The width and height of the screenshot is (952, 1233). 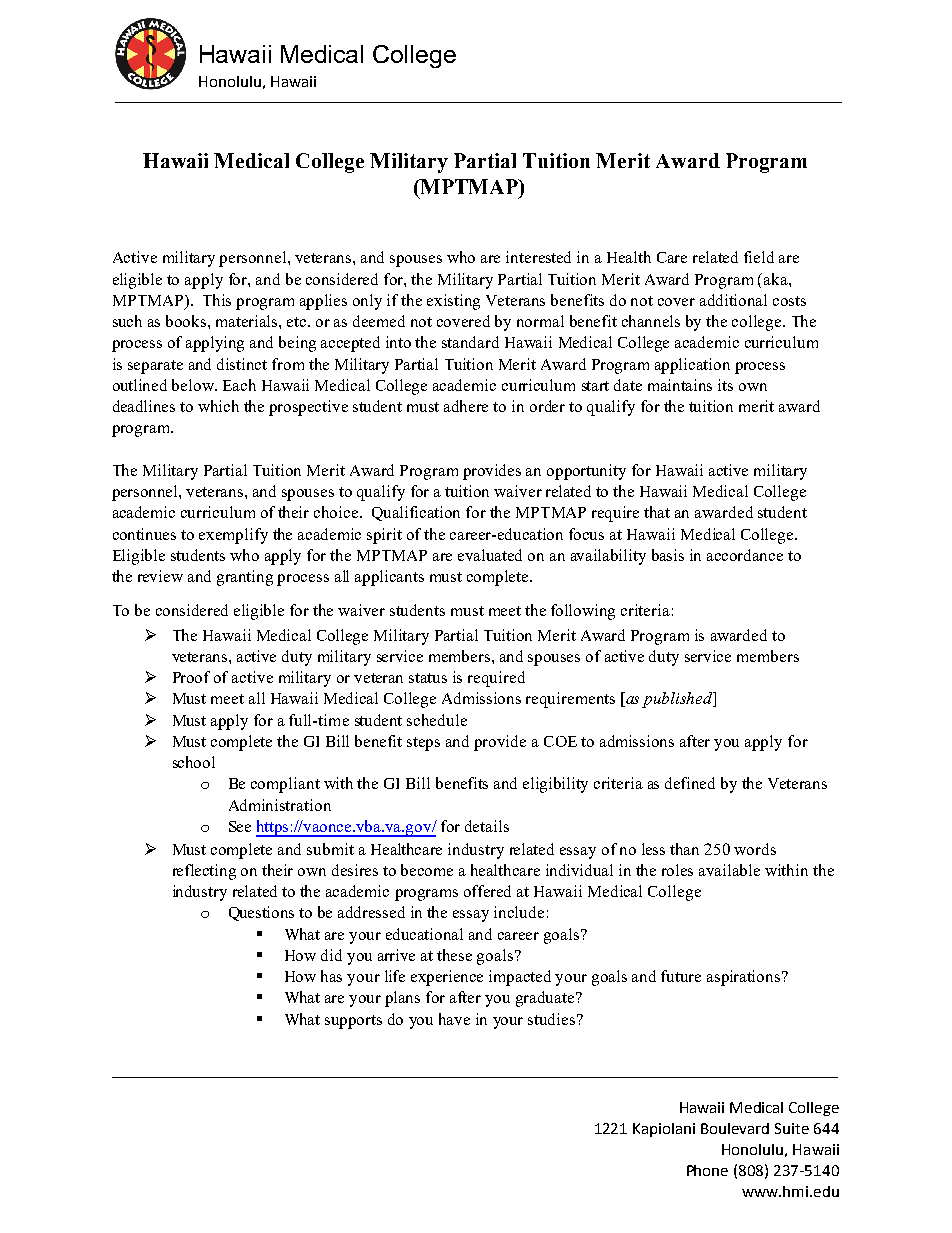 I want to click on supports, so click(x=353, y=1022).
